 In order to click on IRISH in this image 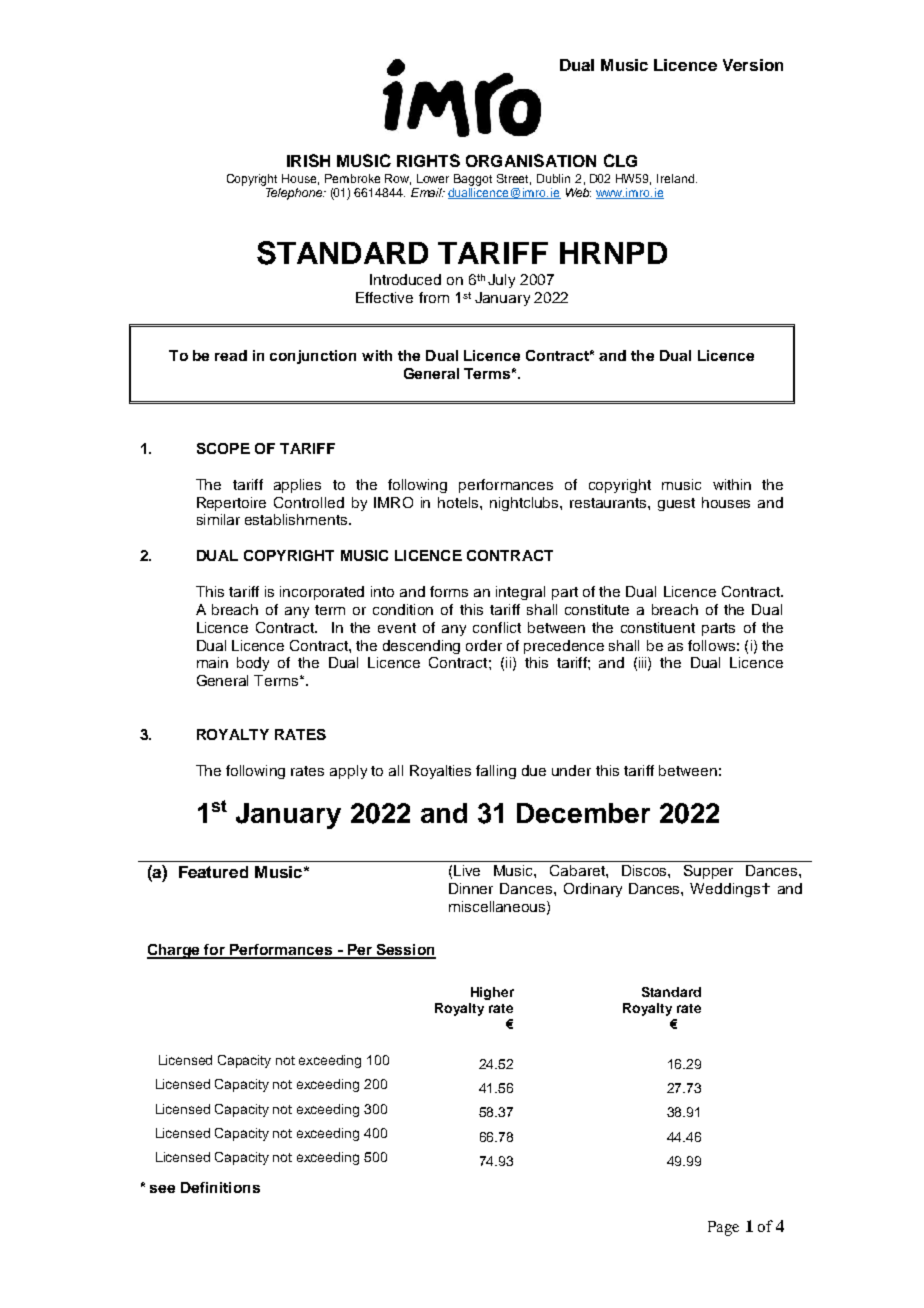, I will do `click(308, 160)`.
